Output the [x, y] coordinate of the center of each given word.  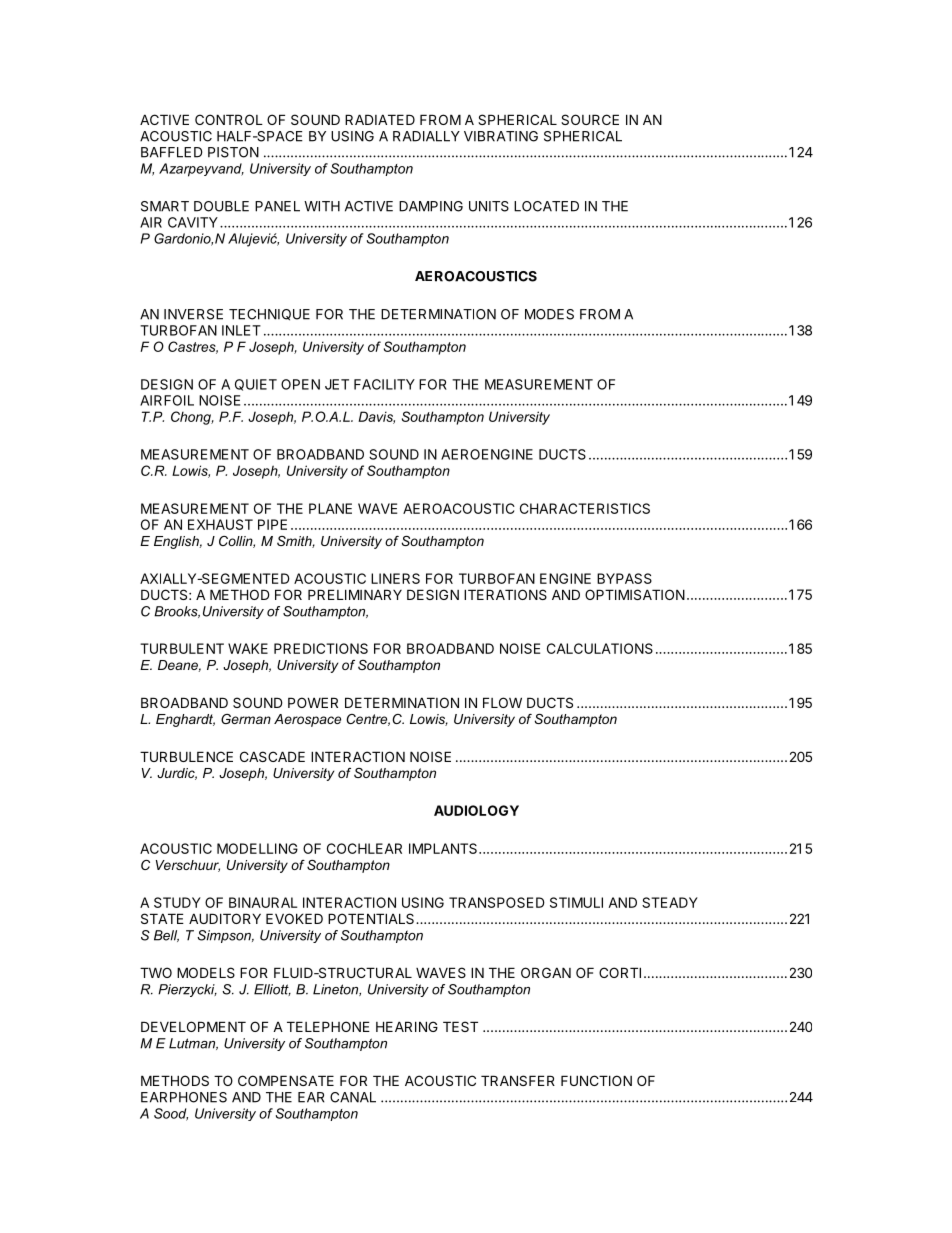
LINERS [395, 578]
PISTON [233, 152]
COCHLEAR [364, 848]
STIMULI [576, 902]
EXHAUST [220, 524]
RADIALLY [426, 136]
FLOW [502, 702]
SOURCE [590, 119]
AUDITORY [225, 918]
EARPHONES [184, 1097]
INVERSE [193, 314]
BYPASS [624, 578]
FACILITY [384, 384]
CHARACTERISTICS [585, 508]
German [246, 719]
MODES [549, 314]
